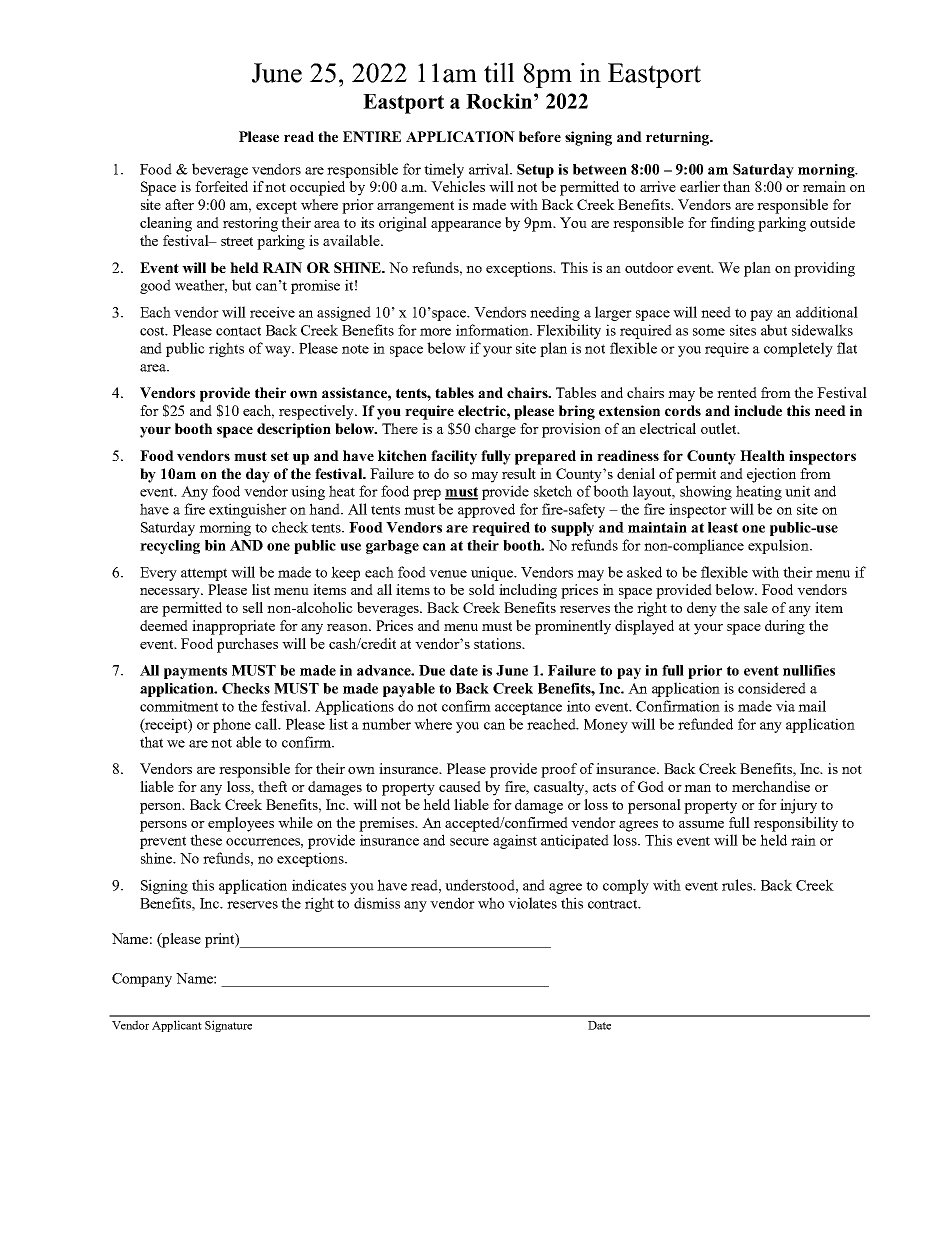  Describe the element at coordinates (499, 72) in the screenshot. I see `till` at that location.
